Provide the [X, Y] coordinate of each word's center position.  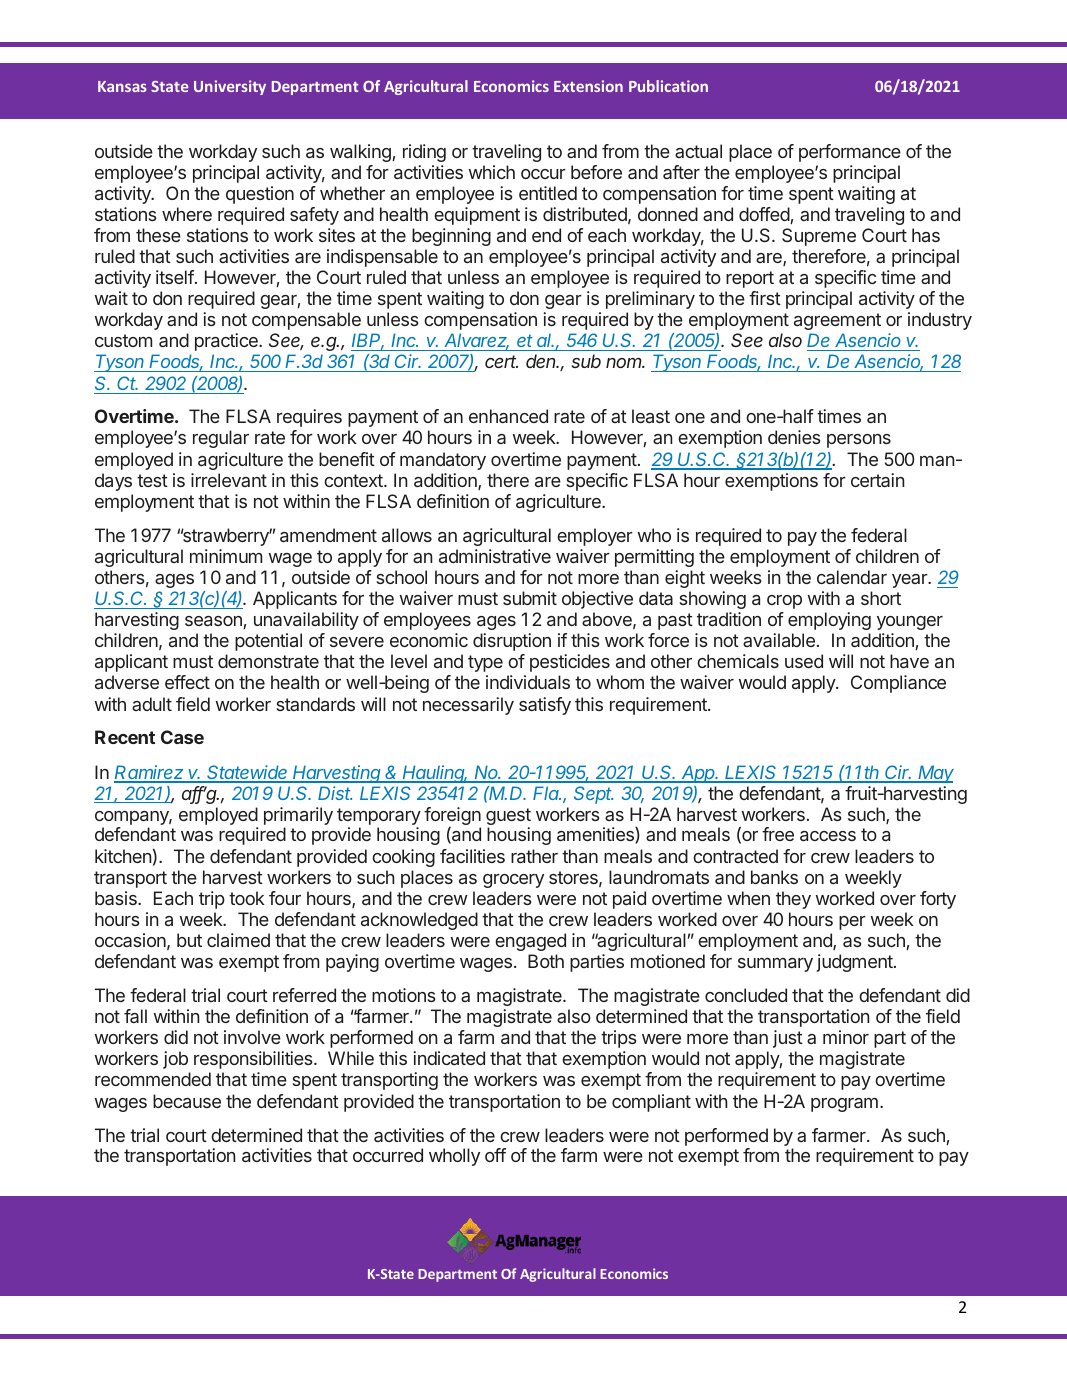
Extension [588, 86]
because [187, 1101]
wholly [454, 1157]
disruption [512, 642]
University [230, 87]
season [214, 622]
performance [850, 153]
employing [829, 621]
